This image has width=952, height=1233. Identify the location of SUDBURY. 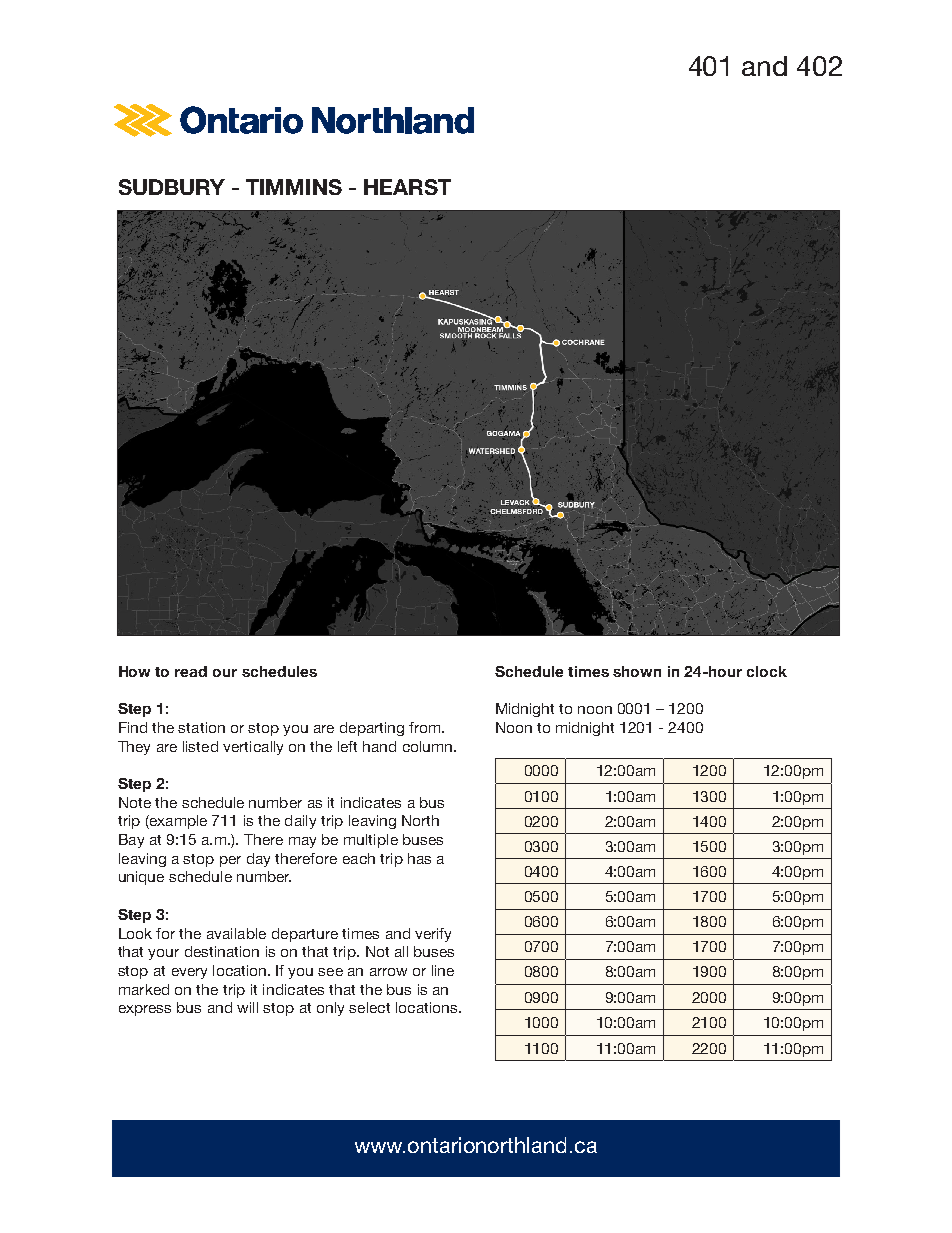
(172, 187).
